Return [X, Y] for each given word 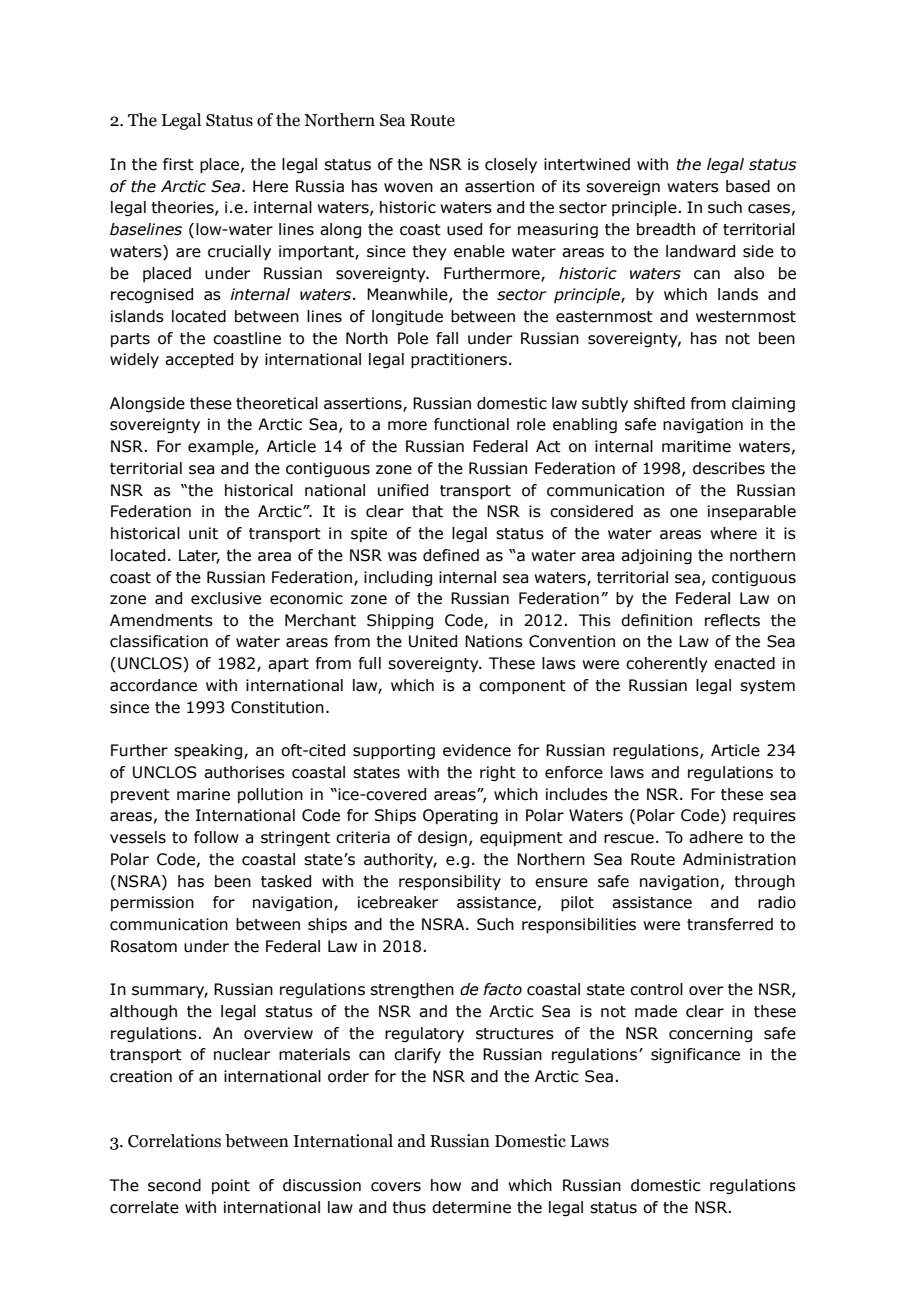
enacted [744, 663]
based [748, 186]
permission [152, 903]
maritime [696, 446]
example [222, 447]
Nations [494, 641]
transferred [730, 924]
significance [695, 1055]
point [231, 1186]
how [446, 1185]
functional [471, 424]
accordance [153, 685]
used [464, 229]
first [178, 164]
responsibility [450, 883]
